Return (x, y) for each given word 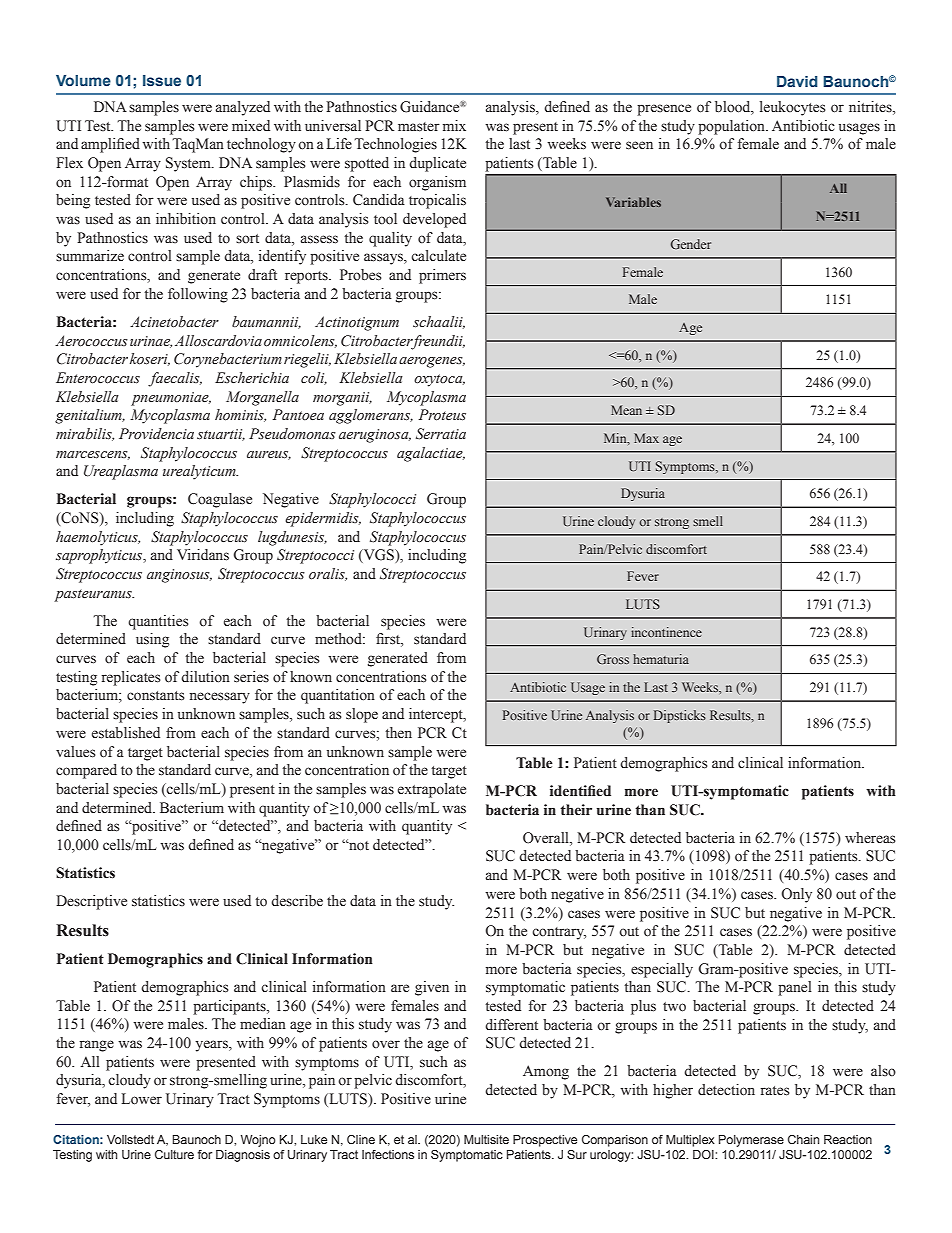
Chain (803, 1139)
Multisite (486, 1139)
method (339, 639)
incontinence (666, 632)
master (419, 127)
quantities (158, 622)
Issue (162, 80)
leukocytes (793, 108)
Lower (142, 1099)
